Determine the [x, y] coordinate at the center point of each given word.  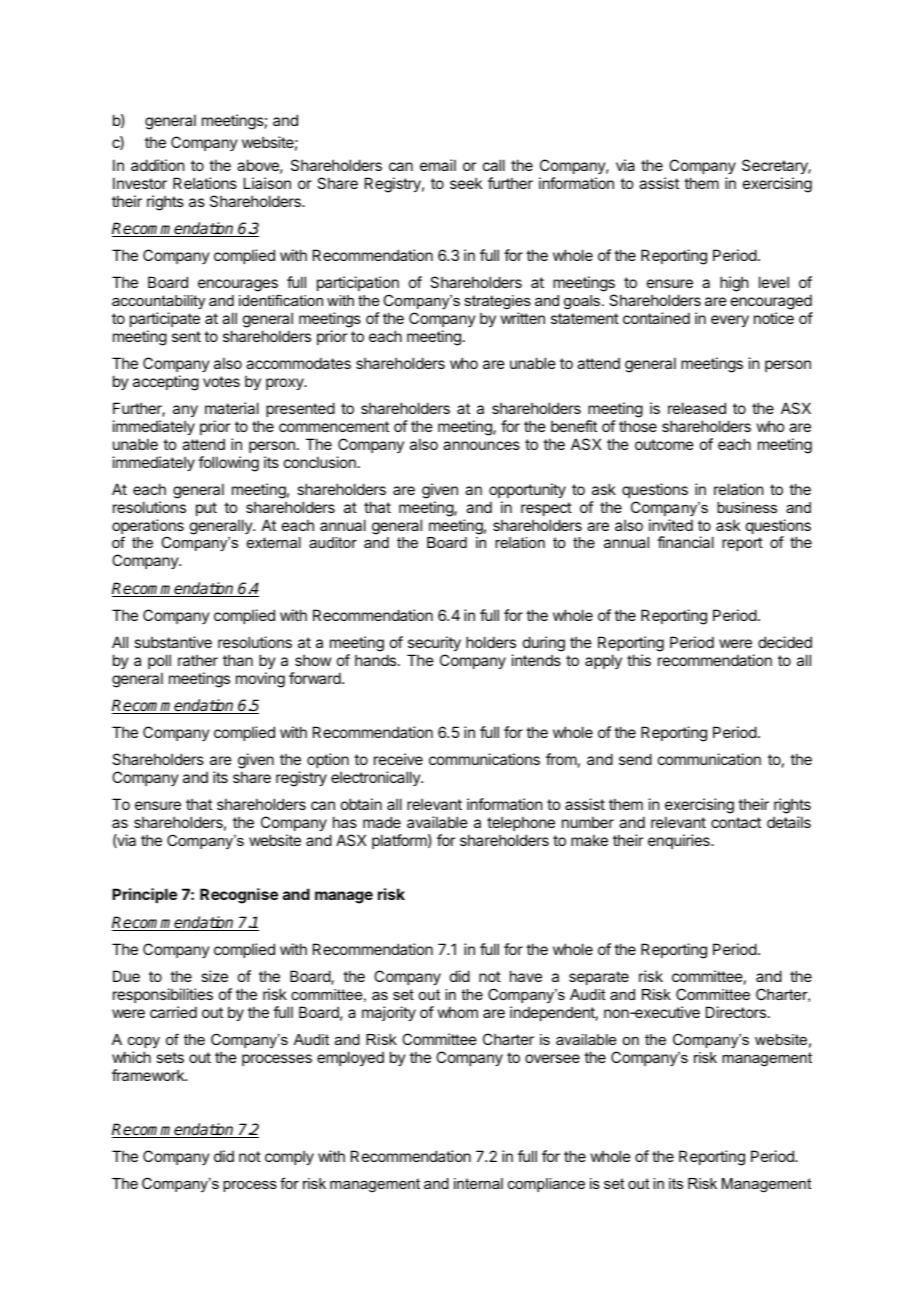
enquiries [680, 841]
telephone [521, 823]
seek [466, 183]
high [734, 284]
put [206, 509]
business [747, 507]
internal [478, 1183]
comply [289, 1157]
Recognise [239, 896]
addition [157, 165]
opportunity [527, 490]
